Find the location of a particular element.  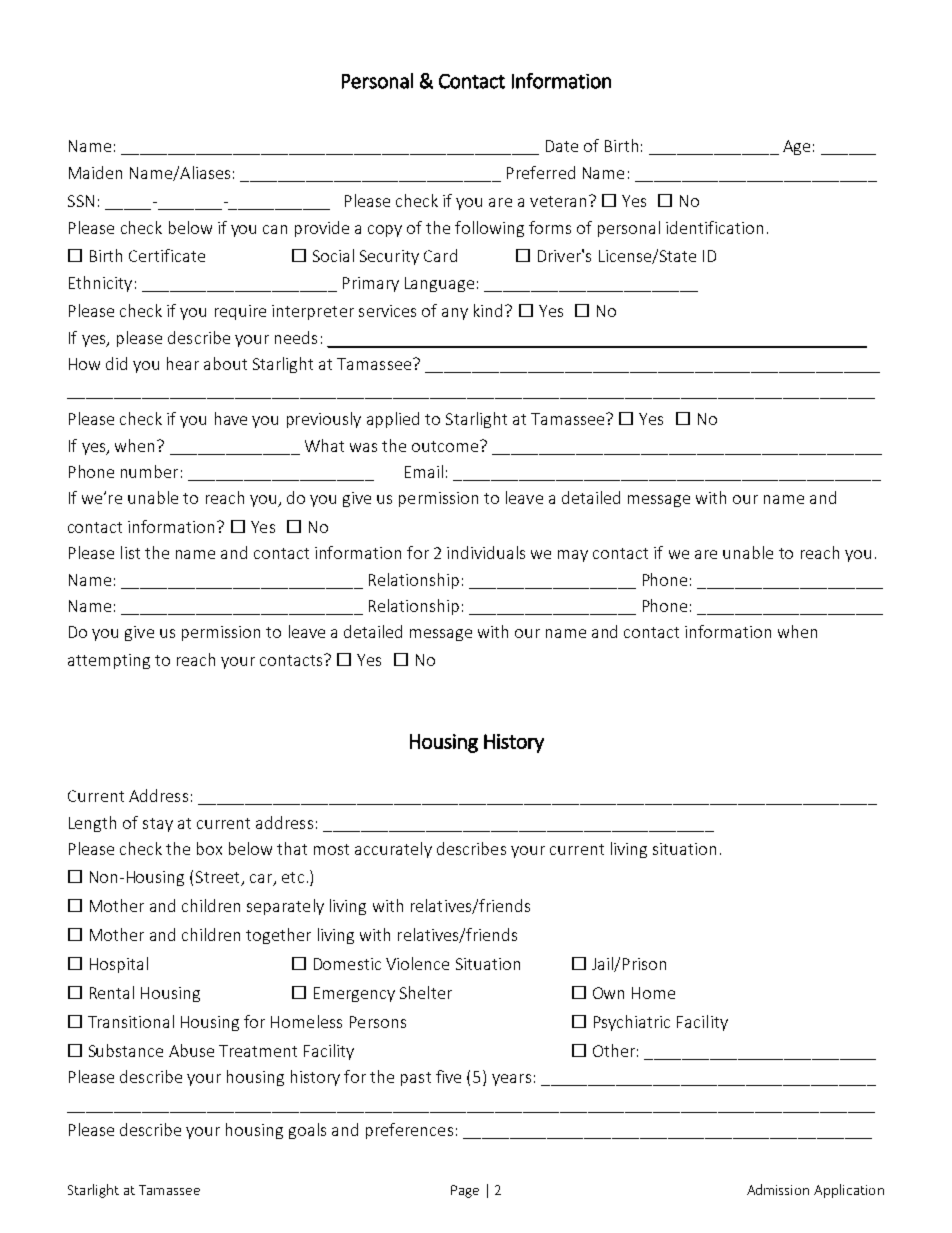

number is located at coordinates (149, 471).
